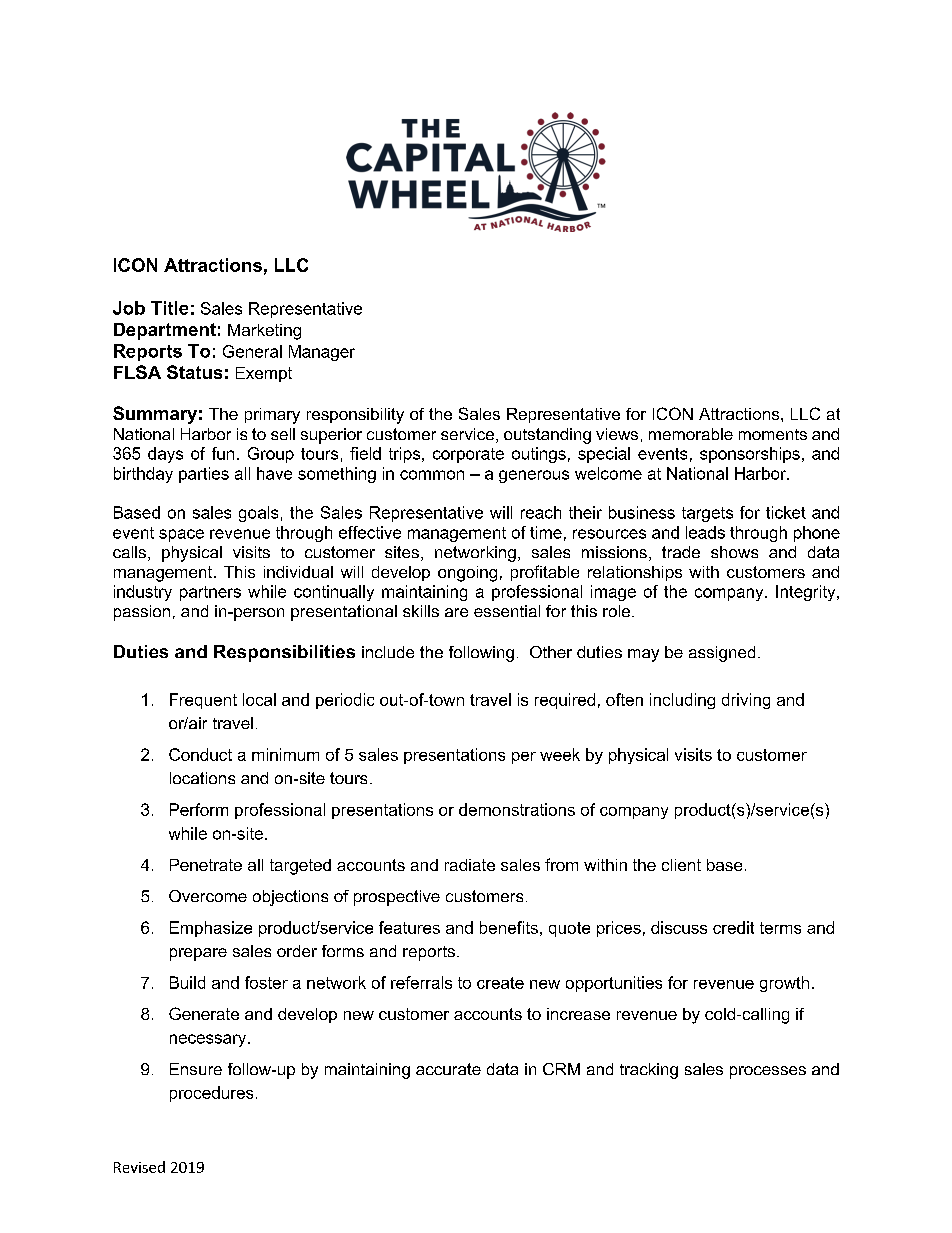 The image size is (952, 1233). I want to click on procedures, so click(211, 1094).
